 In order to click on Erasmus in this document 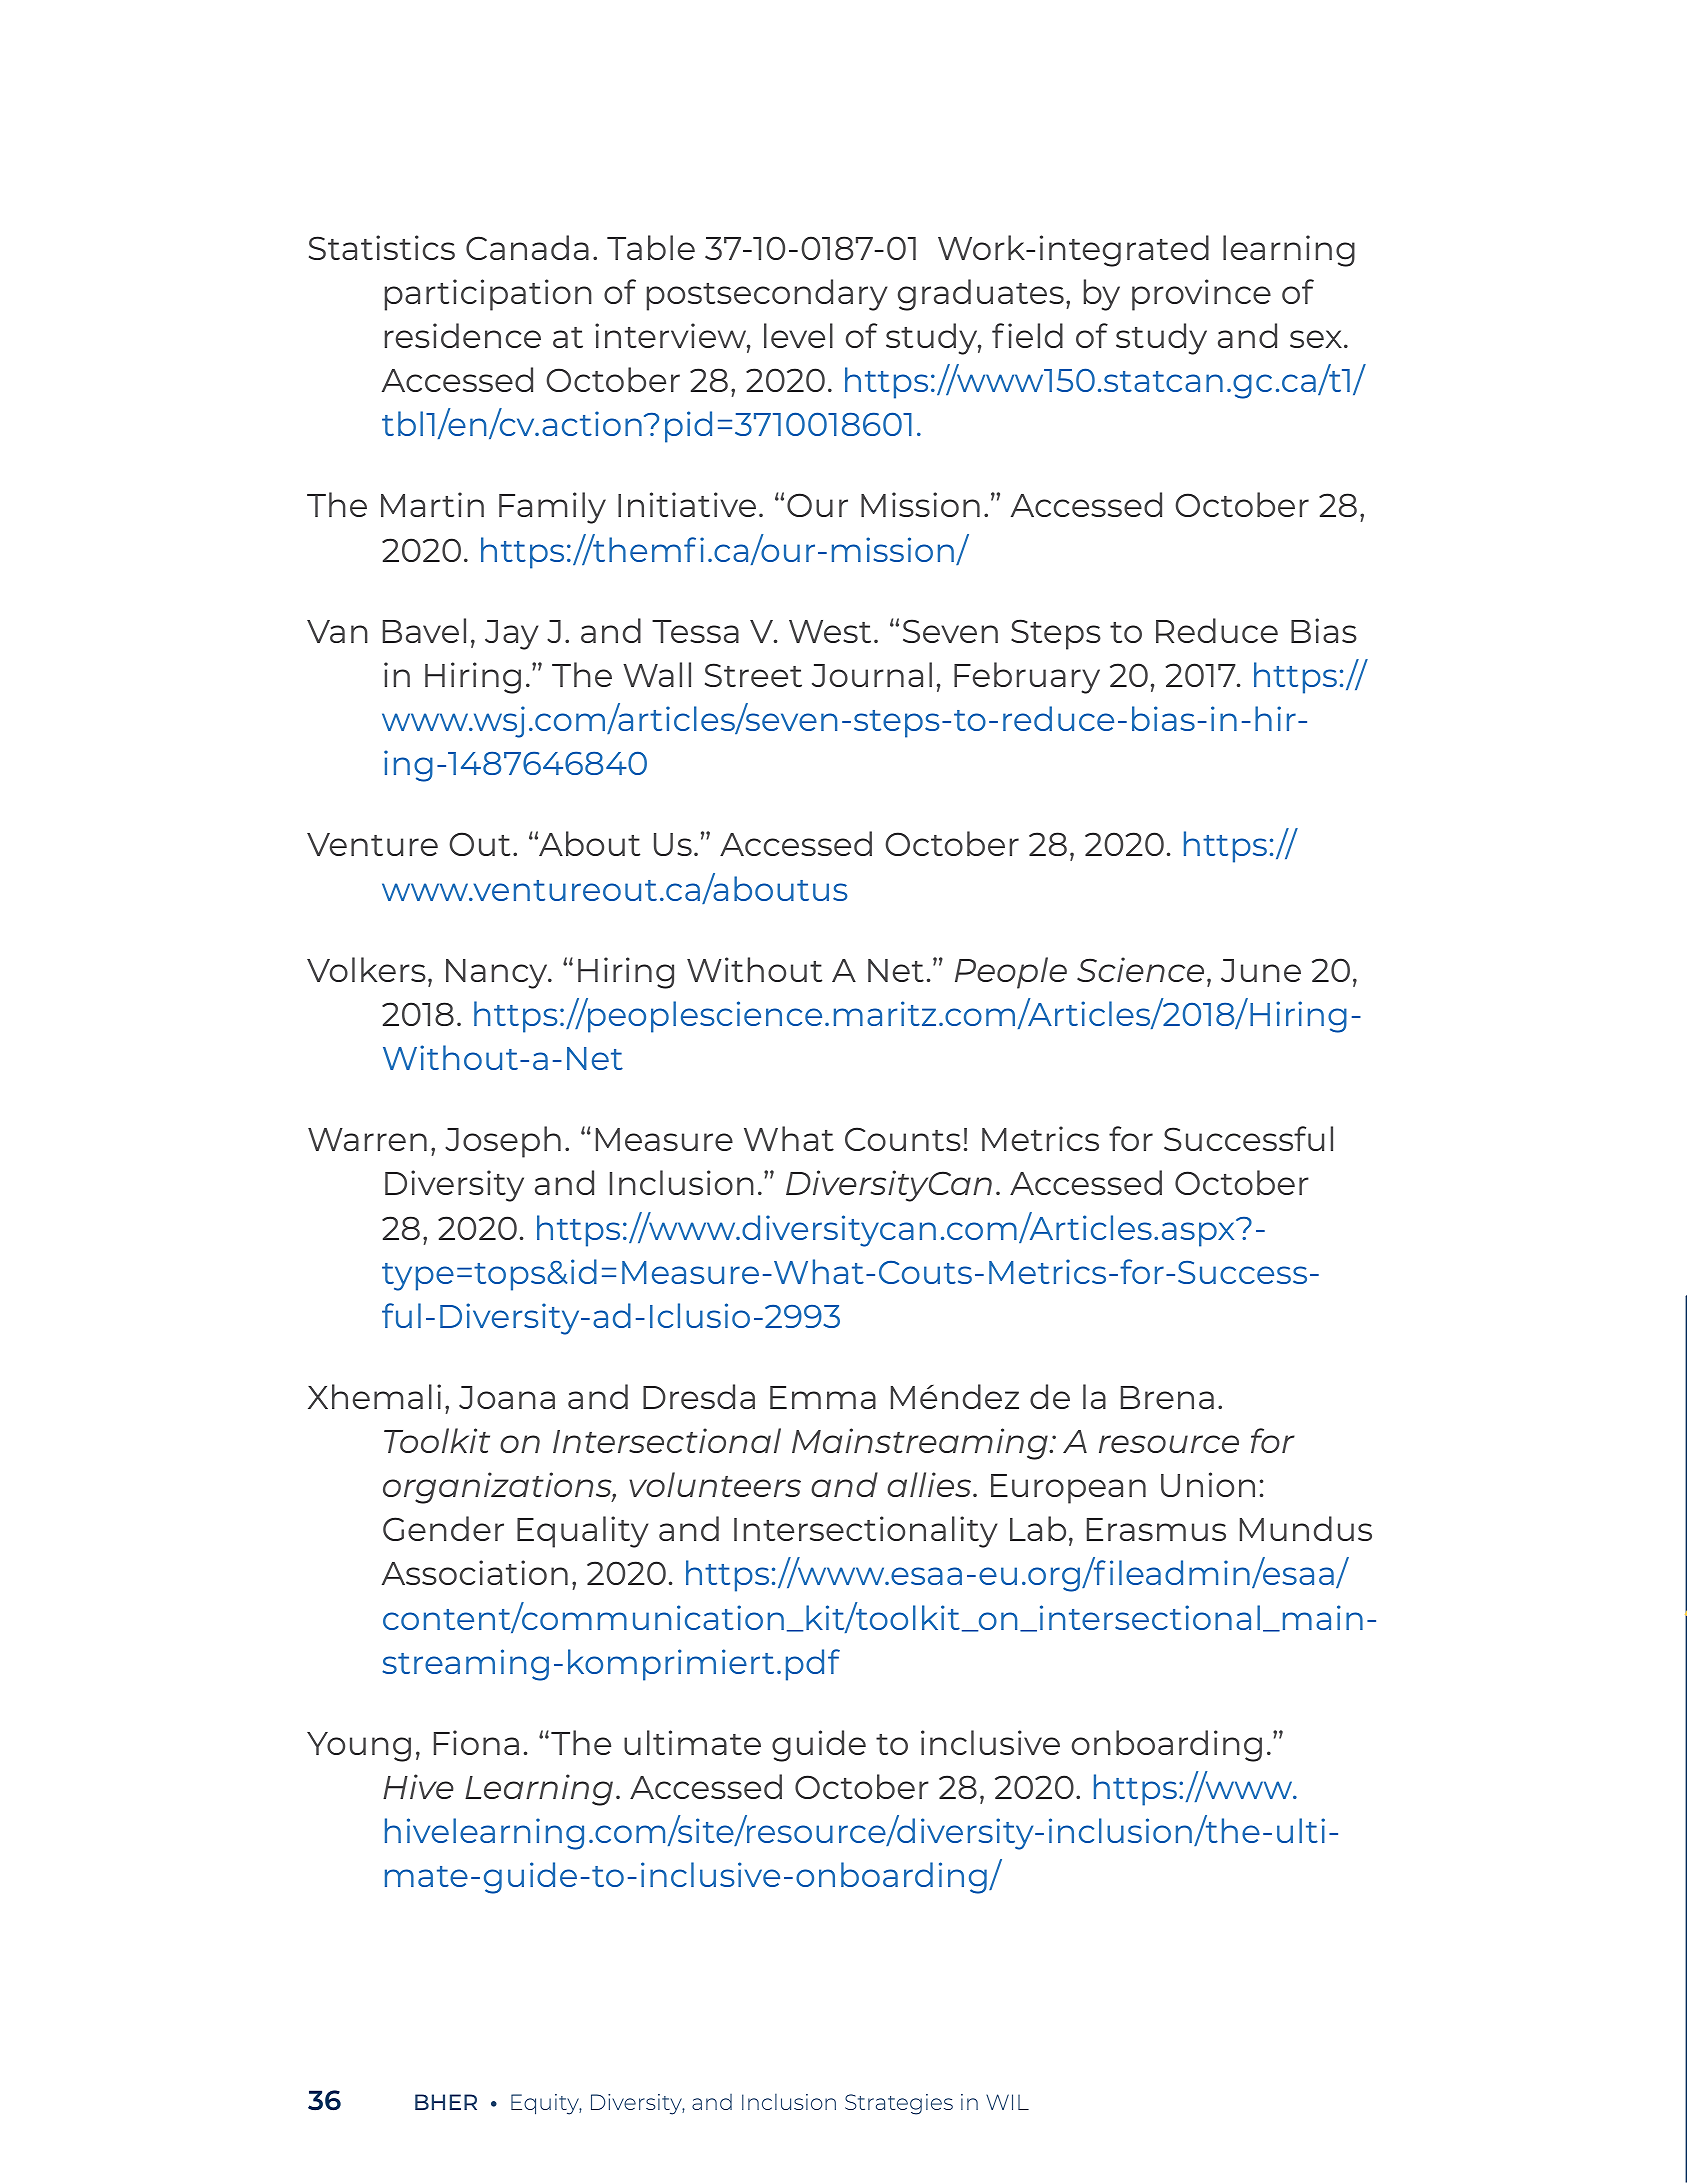, I will do `click(1156, 1529)`.
